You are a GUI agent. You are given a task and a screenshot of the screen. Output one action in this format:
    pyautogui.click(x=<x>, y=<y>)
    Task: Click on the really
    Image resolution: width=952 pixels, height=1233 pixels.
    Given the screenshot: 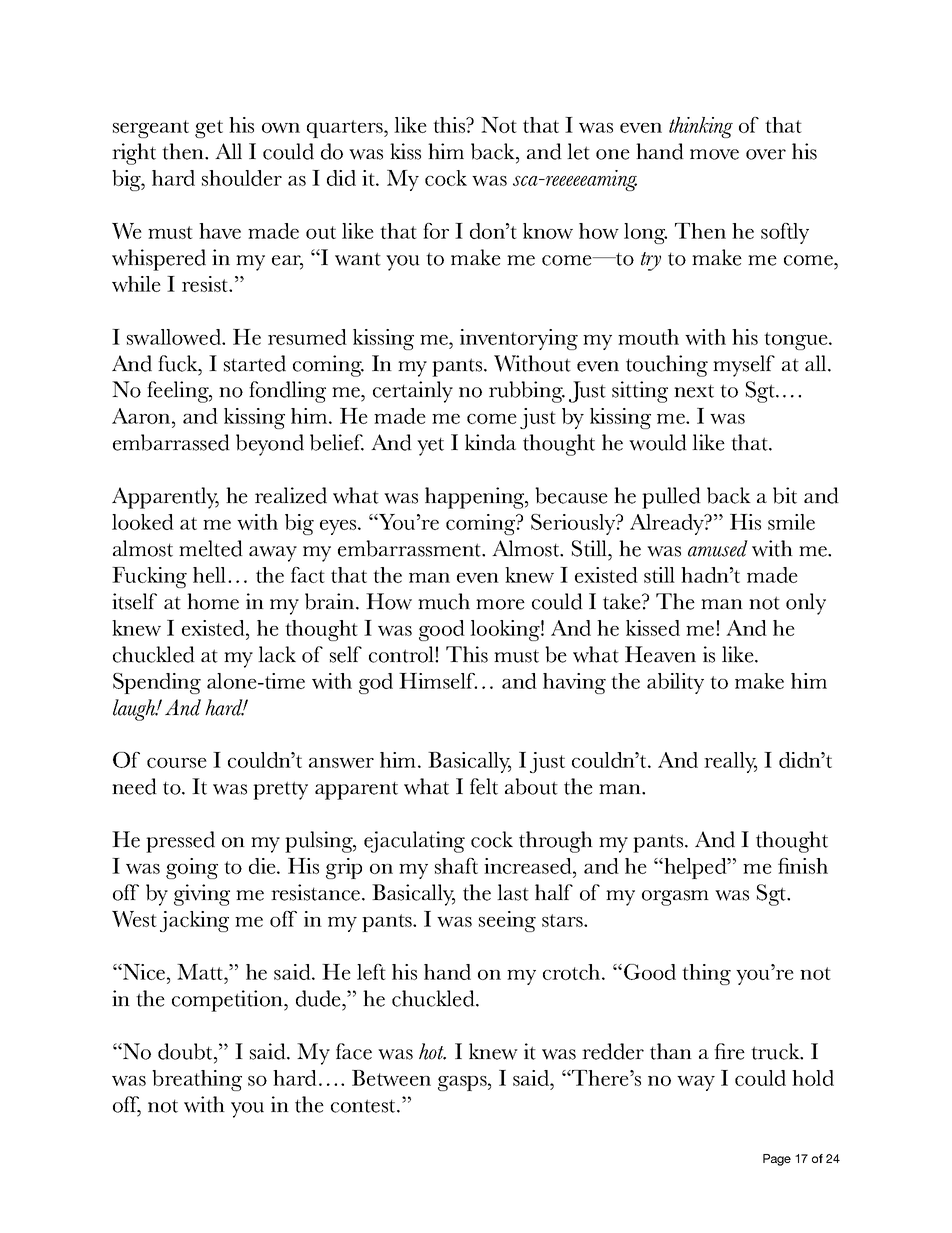 What is the action you would take?
    pyautogui.click(x=730, y=762)
